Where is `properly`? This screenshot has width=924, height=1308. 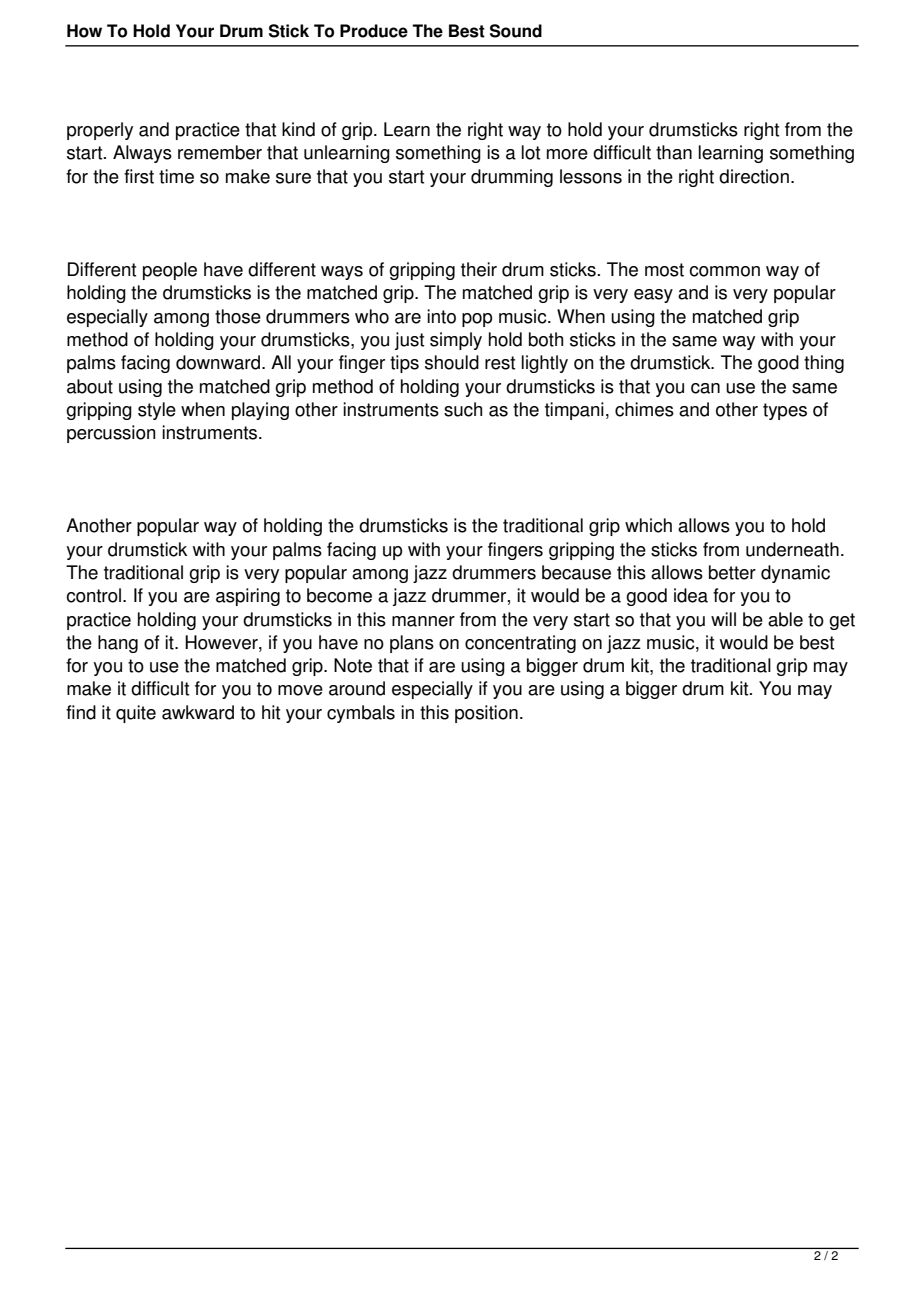
properly is located at coordinates (100, 131).
